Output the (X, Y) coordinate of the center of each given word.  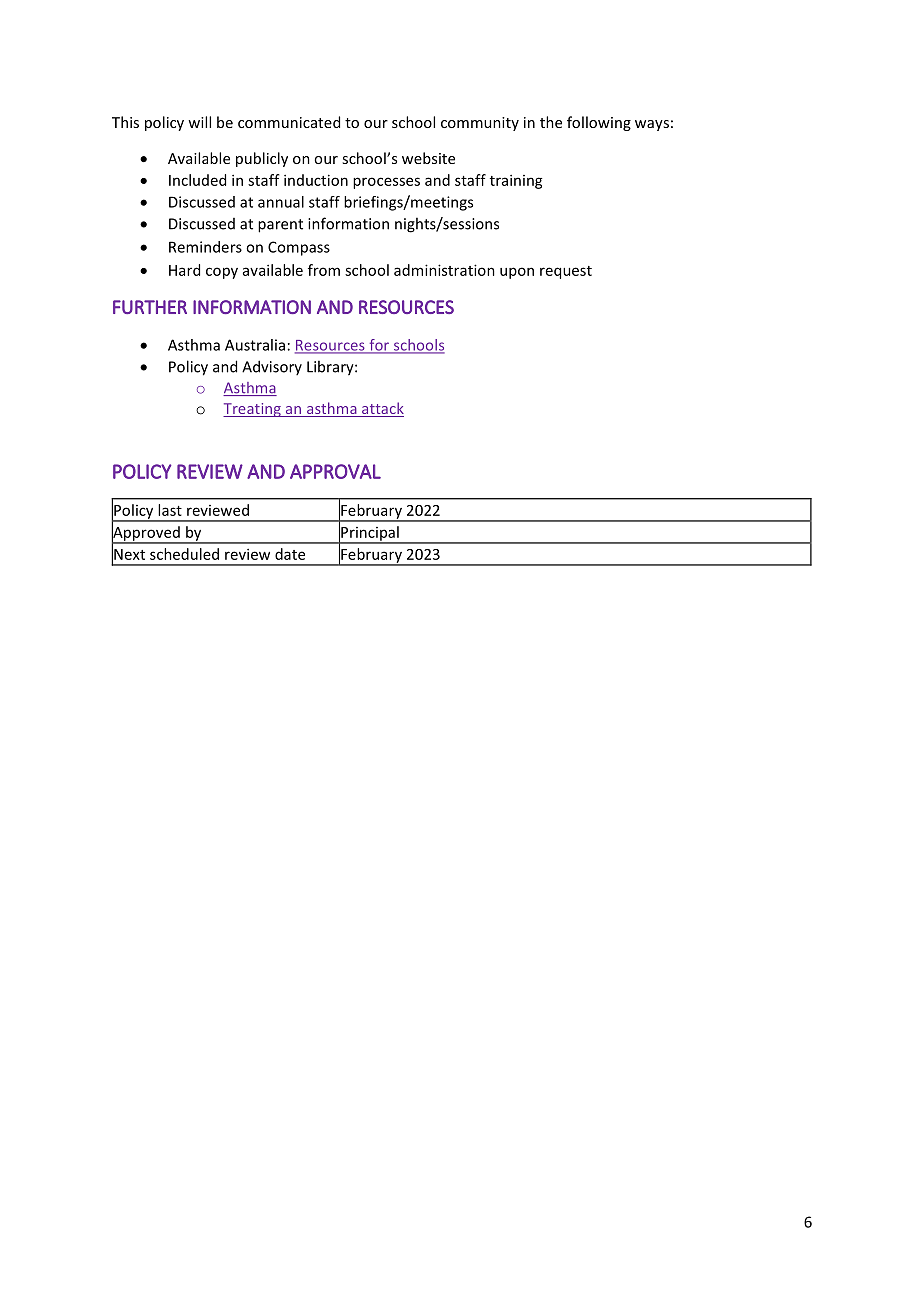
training (516, 181)
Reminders (205, 247)
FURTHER (150, 307)
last (170, 510)
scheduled (184, 554)
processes (386, 183)
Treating (253, 410)
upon (517, 273)
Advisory (272, 367)
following (599, 123)
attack (382, 409)
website (428, 158)
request (566, 272)
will (199, 122)
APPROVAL (335, 471)
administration (444, 270)
